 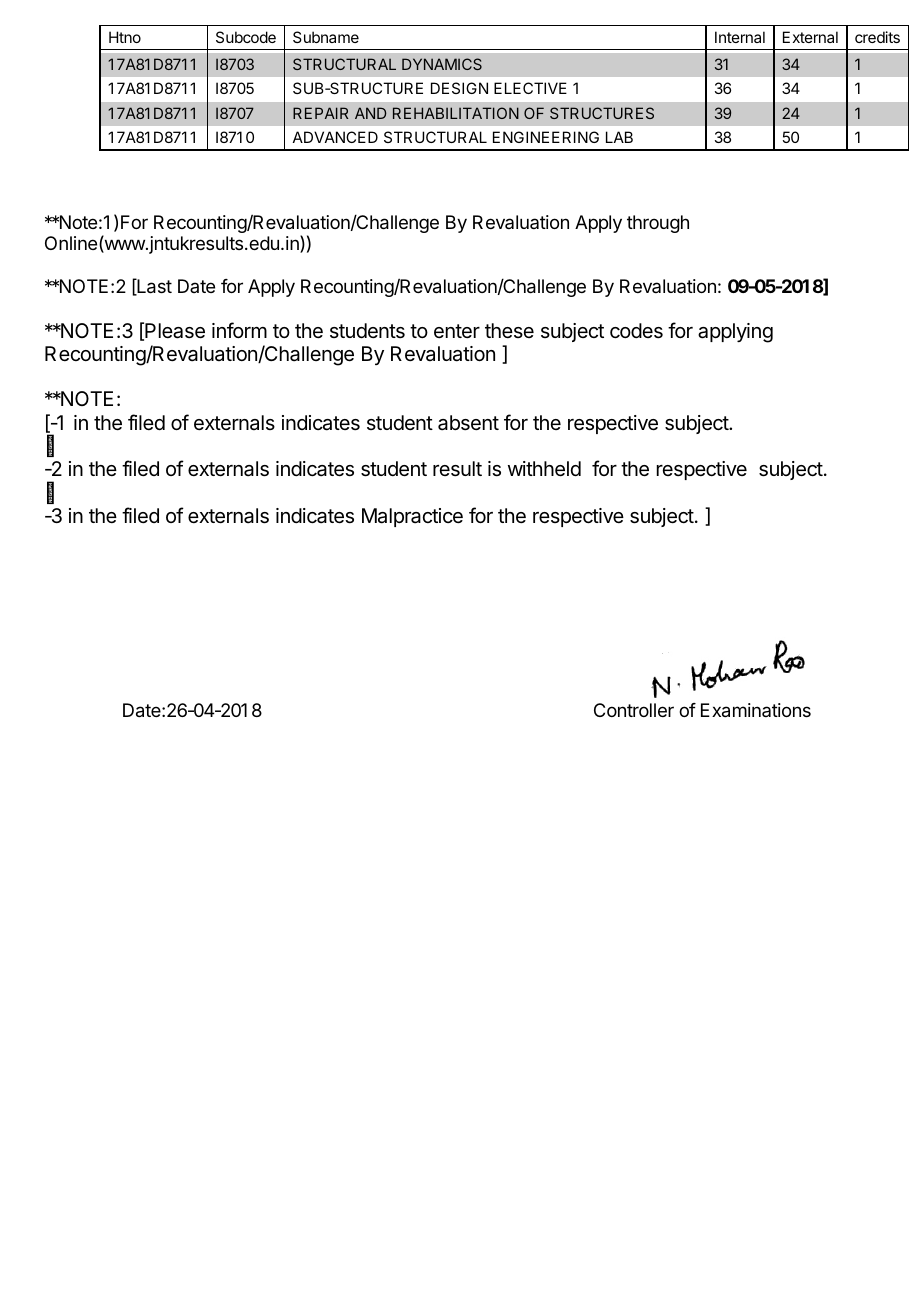 I want to click on Internal, so click(x=740, y=37).
